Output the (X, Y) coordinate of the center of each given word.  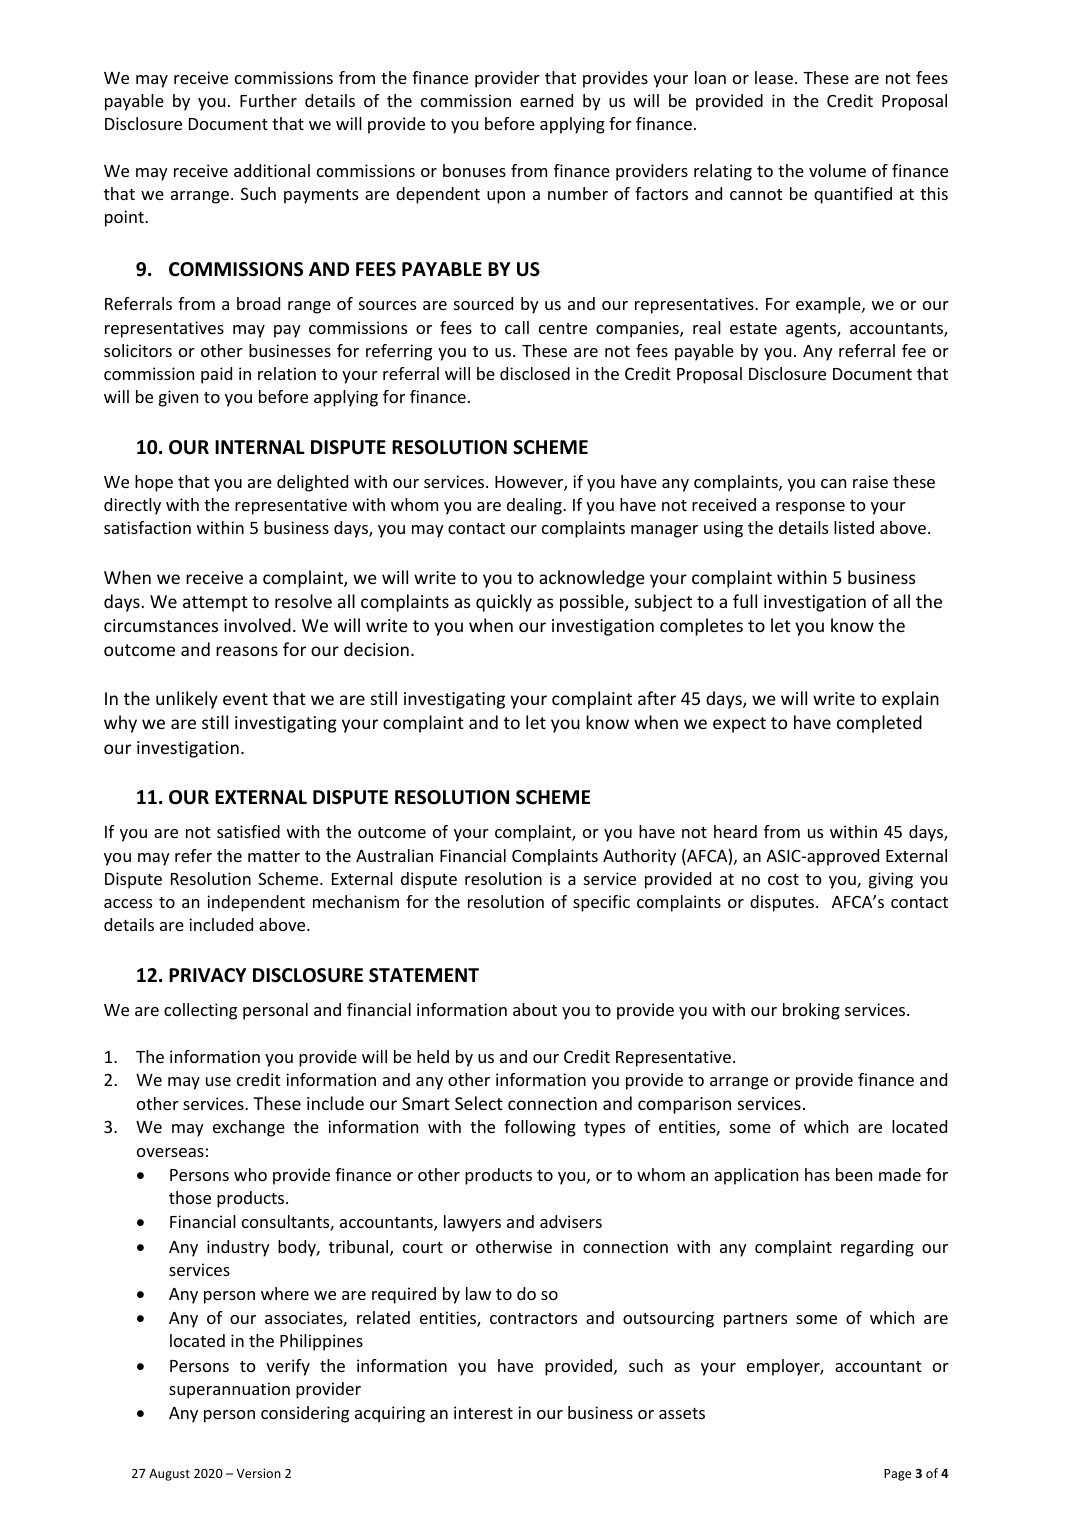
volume (837, 170)
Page (897, 1475)
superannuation (229, 1390)
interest (483, 1412)
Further (268, 100)
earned (546, 100)
